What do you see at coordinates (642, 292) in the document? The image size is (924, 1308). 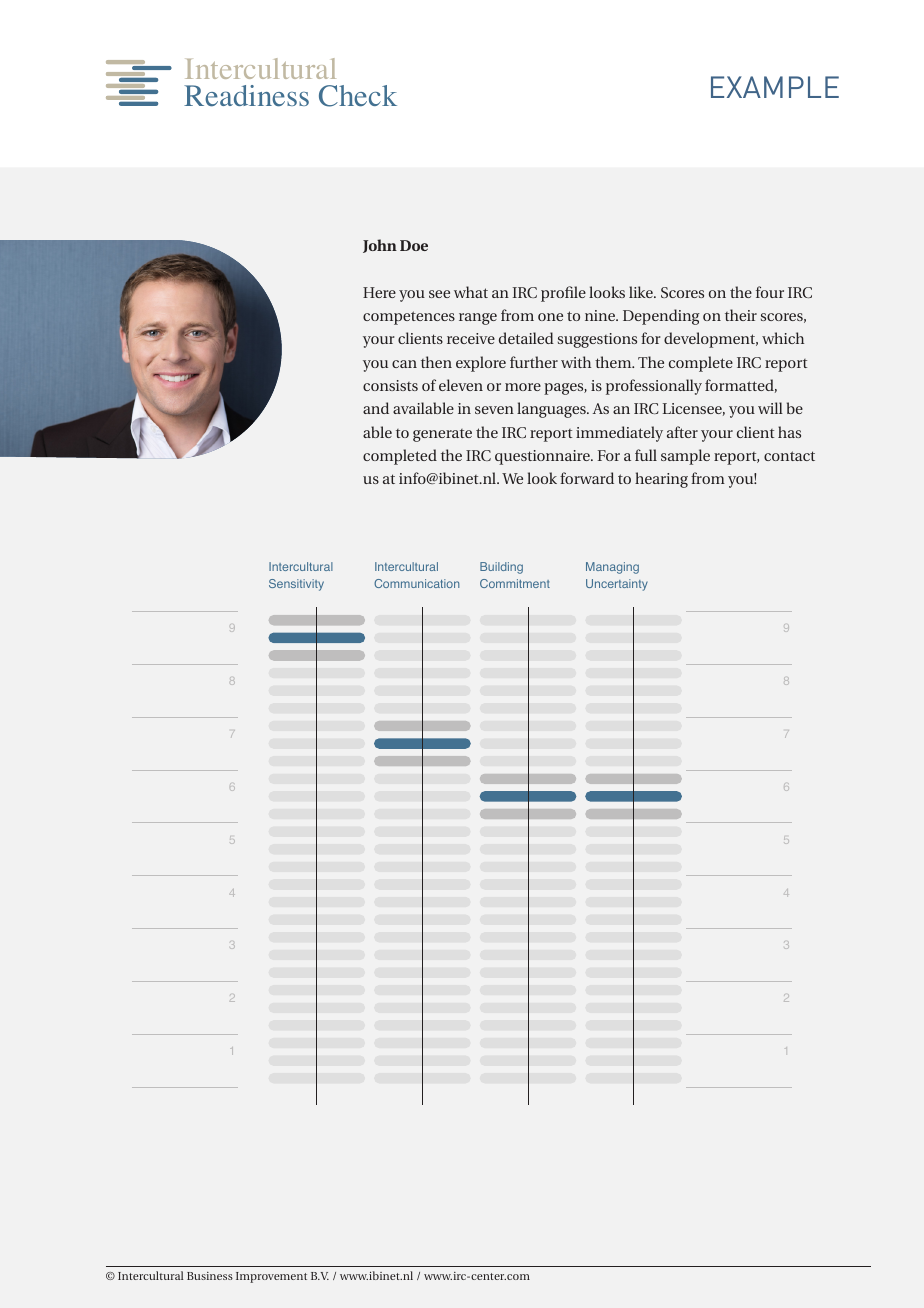 I see `like` at bounding box center [642, 292].
